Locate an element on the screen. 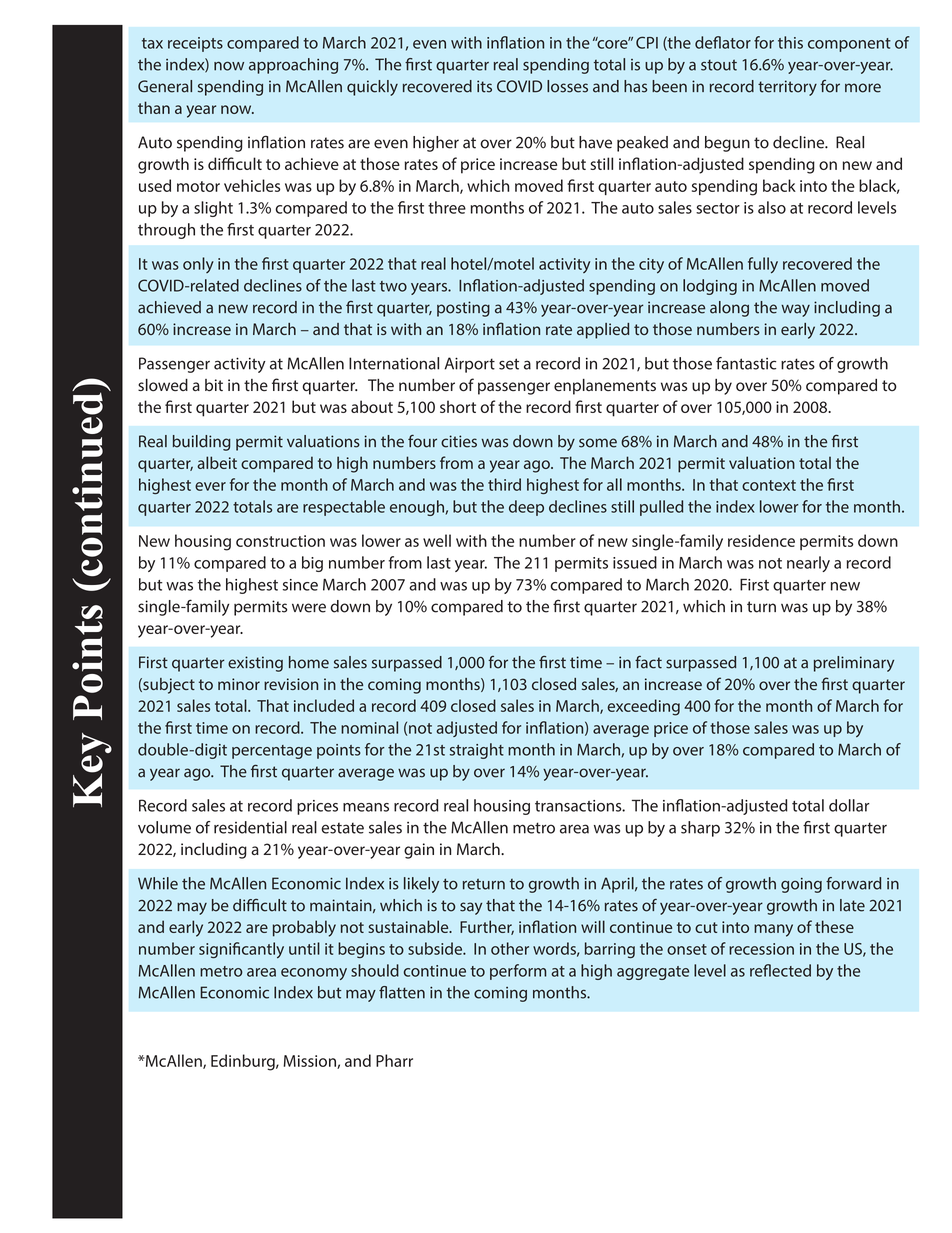 The image size is (952, 1233). recession is located at coordinates (761, 949).
